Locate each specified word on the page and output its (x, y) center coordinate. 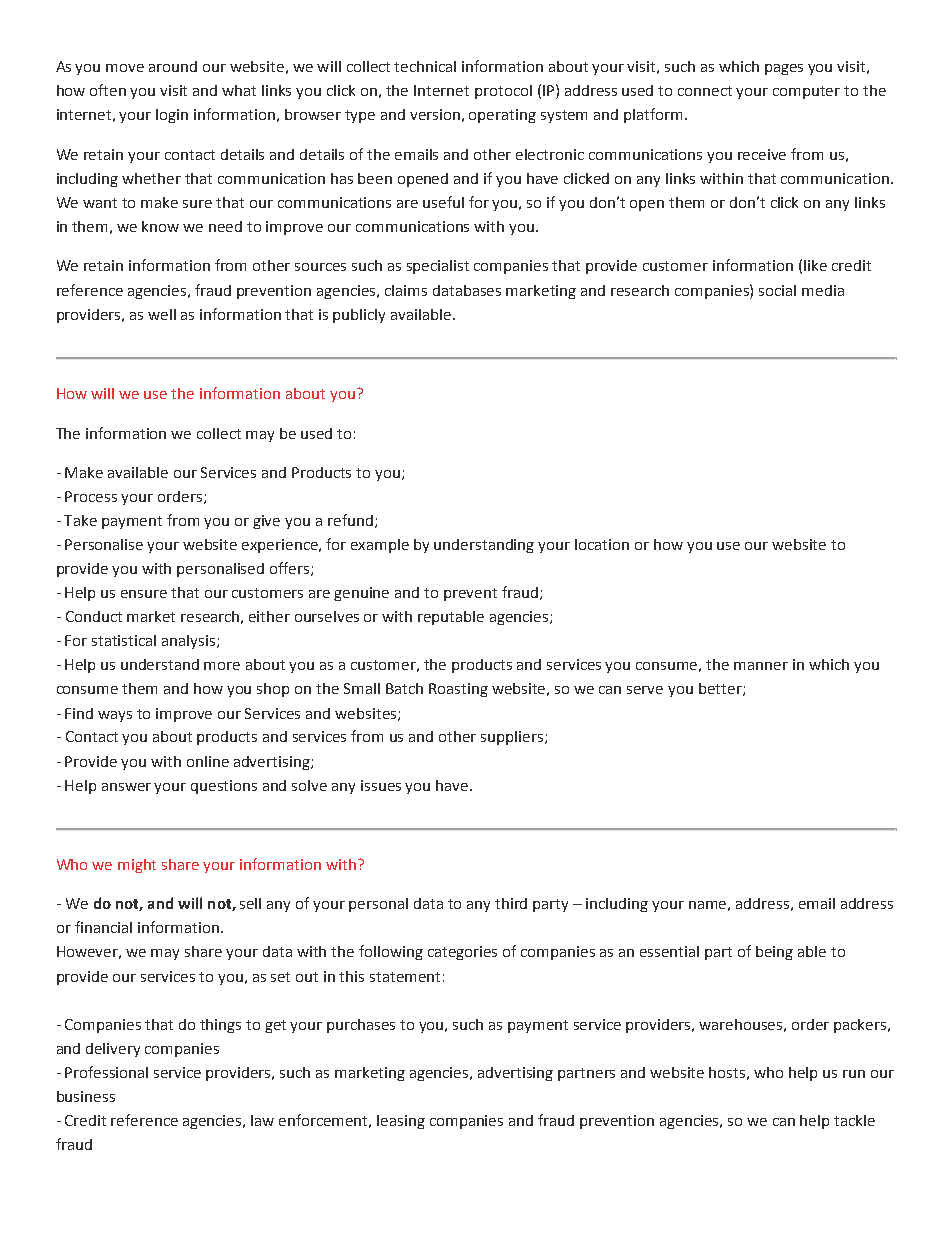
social (777, 290)
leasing (401, 1122)
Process (91, 496)
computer (806, 92)
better (721, 689)
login (172, 116)
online (208, 761)
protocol (503, 92)
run (854, 1074)
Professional (106, 1072)
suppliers (513, 738)
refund (350, 520)
